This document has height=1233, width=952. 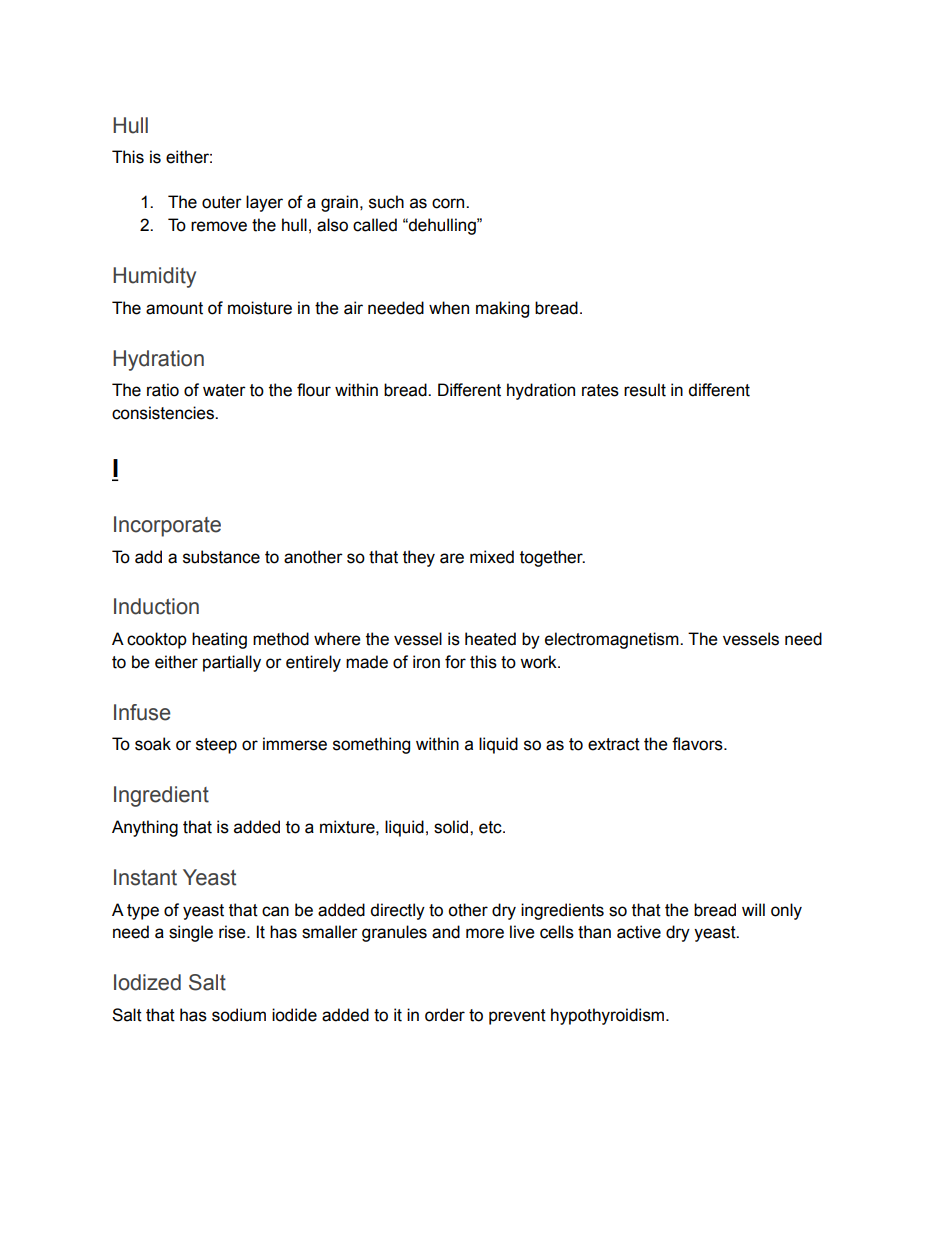 I want to click on hypothyroidism, so click(x=609, y=1016).
